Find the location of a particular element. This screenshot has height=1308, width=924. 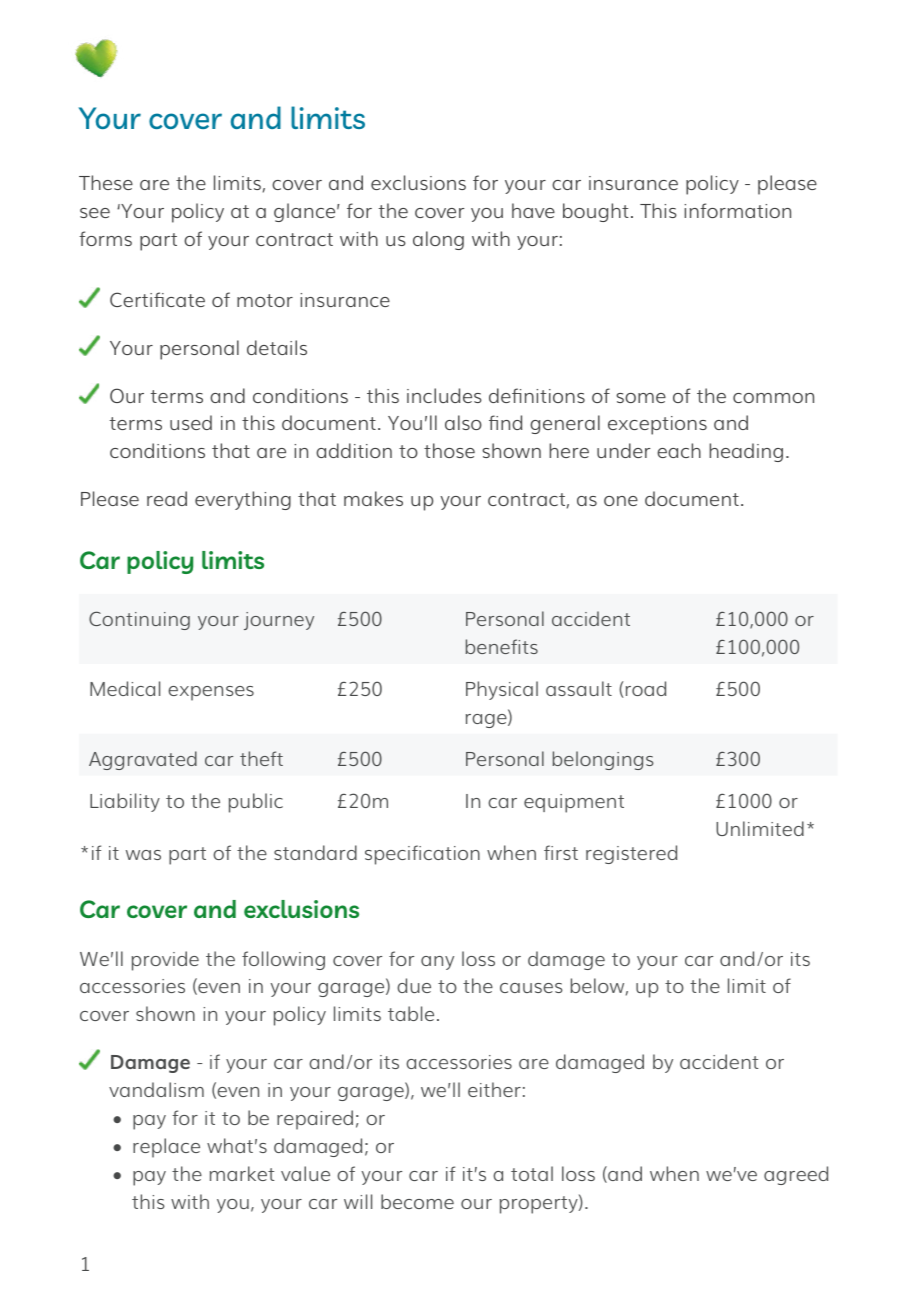

information is located at coordinates (737, 210).
